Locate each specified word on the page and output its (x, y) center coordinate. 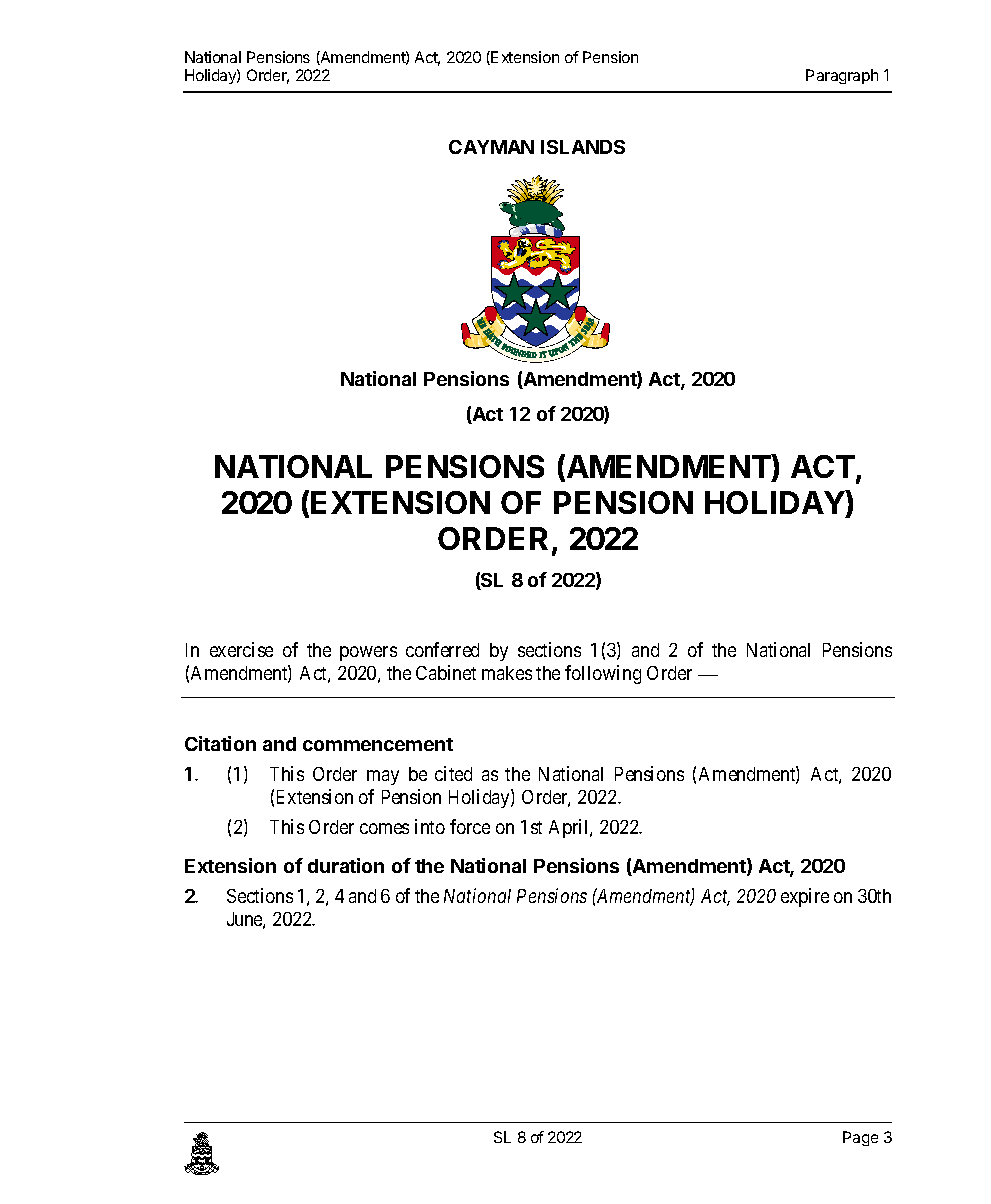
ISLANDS (583, 147)
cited (453, 773)
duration (346, 865)
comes (384, 828)
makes (507, 673)
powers (368, 653)
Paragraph (842, 76)
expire (805, 897)
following (603, 674)
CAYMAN (491, 147)
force (470, 826)
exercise (241, 649)
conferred (442, 649)
